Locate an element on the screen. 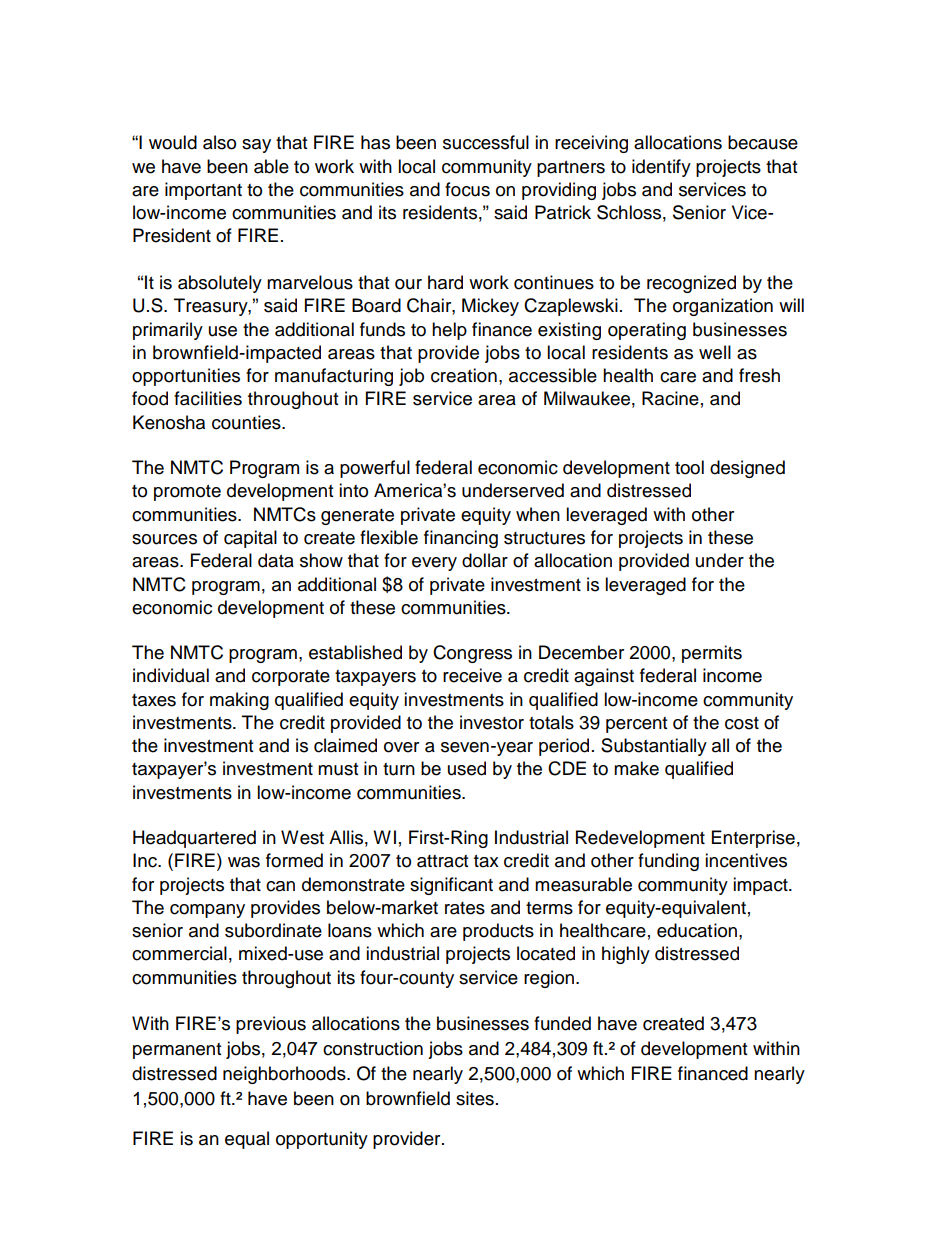 The image size is (952, 1233). Congress is located at coordinates (472, 654).
